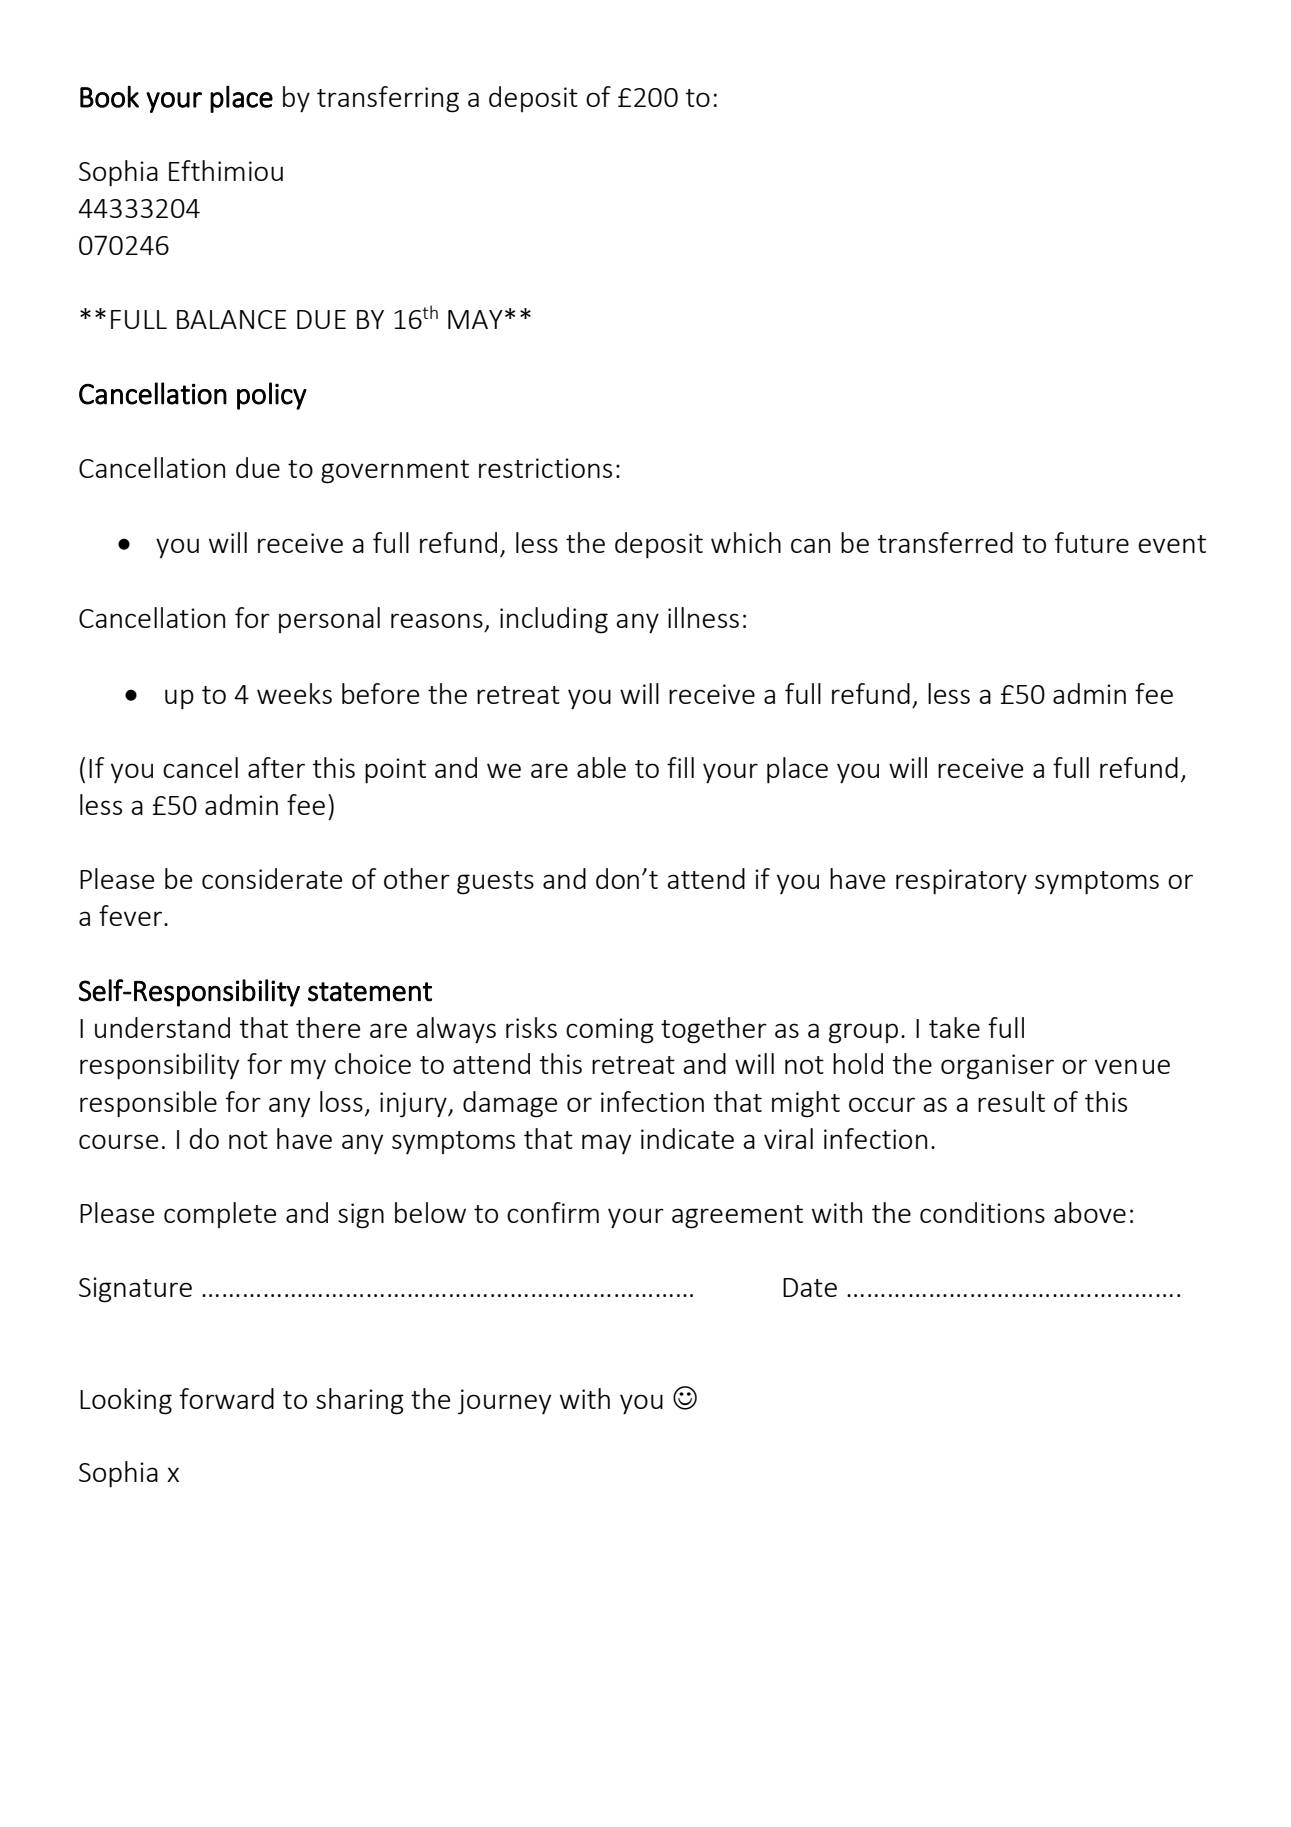 The height and width of the screenshot is (1827, 1291). What do you see at coordinates (388, 99) in the screenshot?
I see `transferring` at bounding box center [388, 99].
